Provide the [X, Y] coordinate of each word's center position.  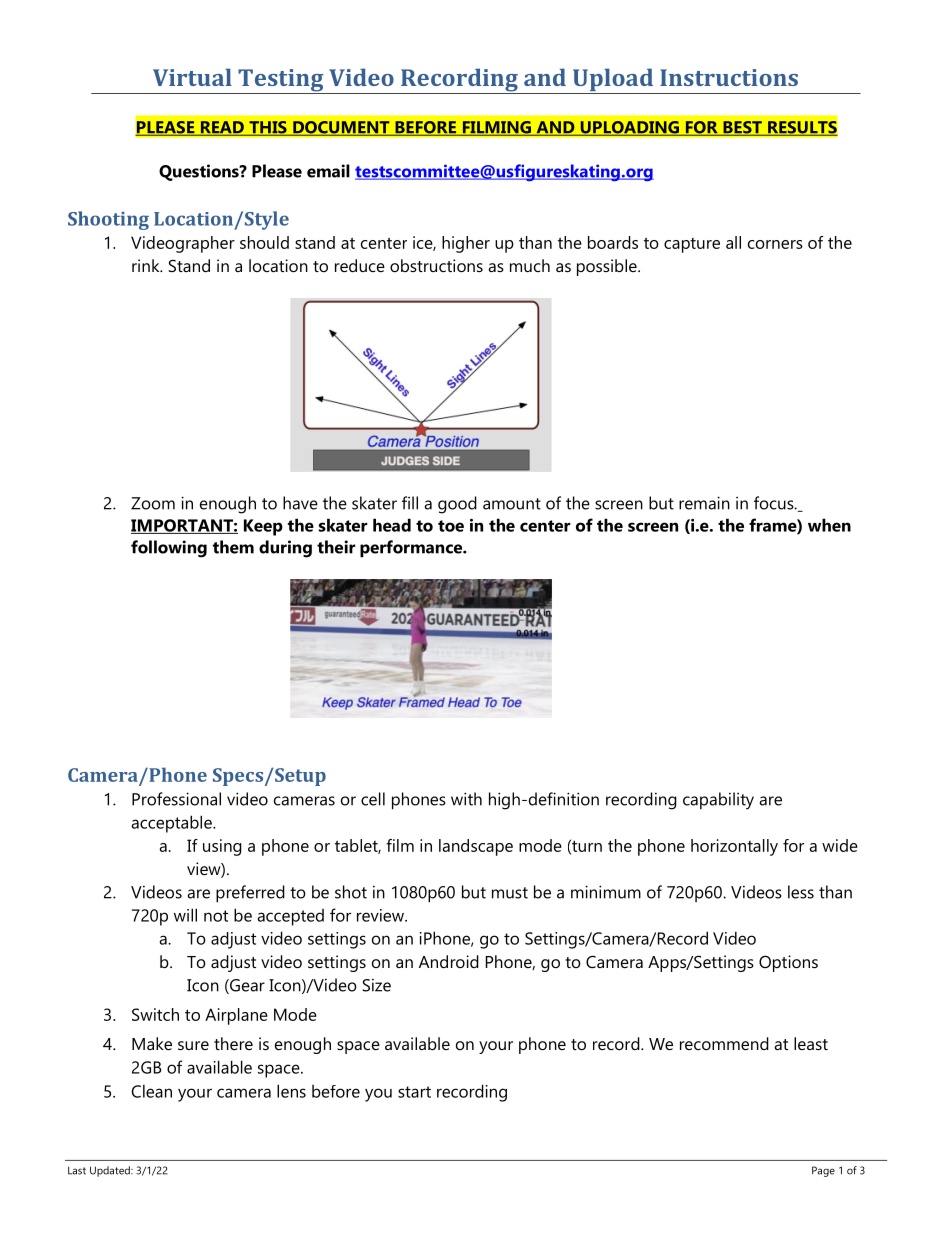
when [829, 525]
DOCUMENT [341, 128]
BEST [742, 128]
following [169, 549]
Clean [151, 1091]
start [414, 1092]
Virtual [192, 77]
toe [451, 526]
